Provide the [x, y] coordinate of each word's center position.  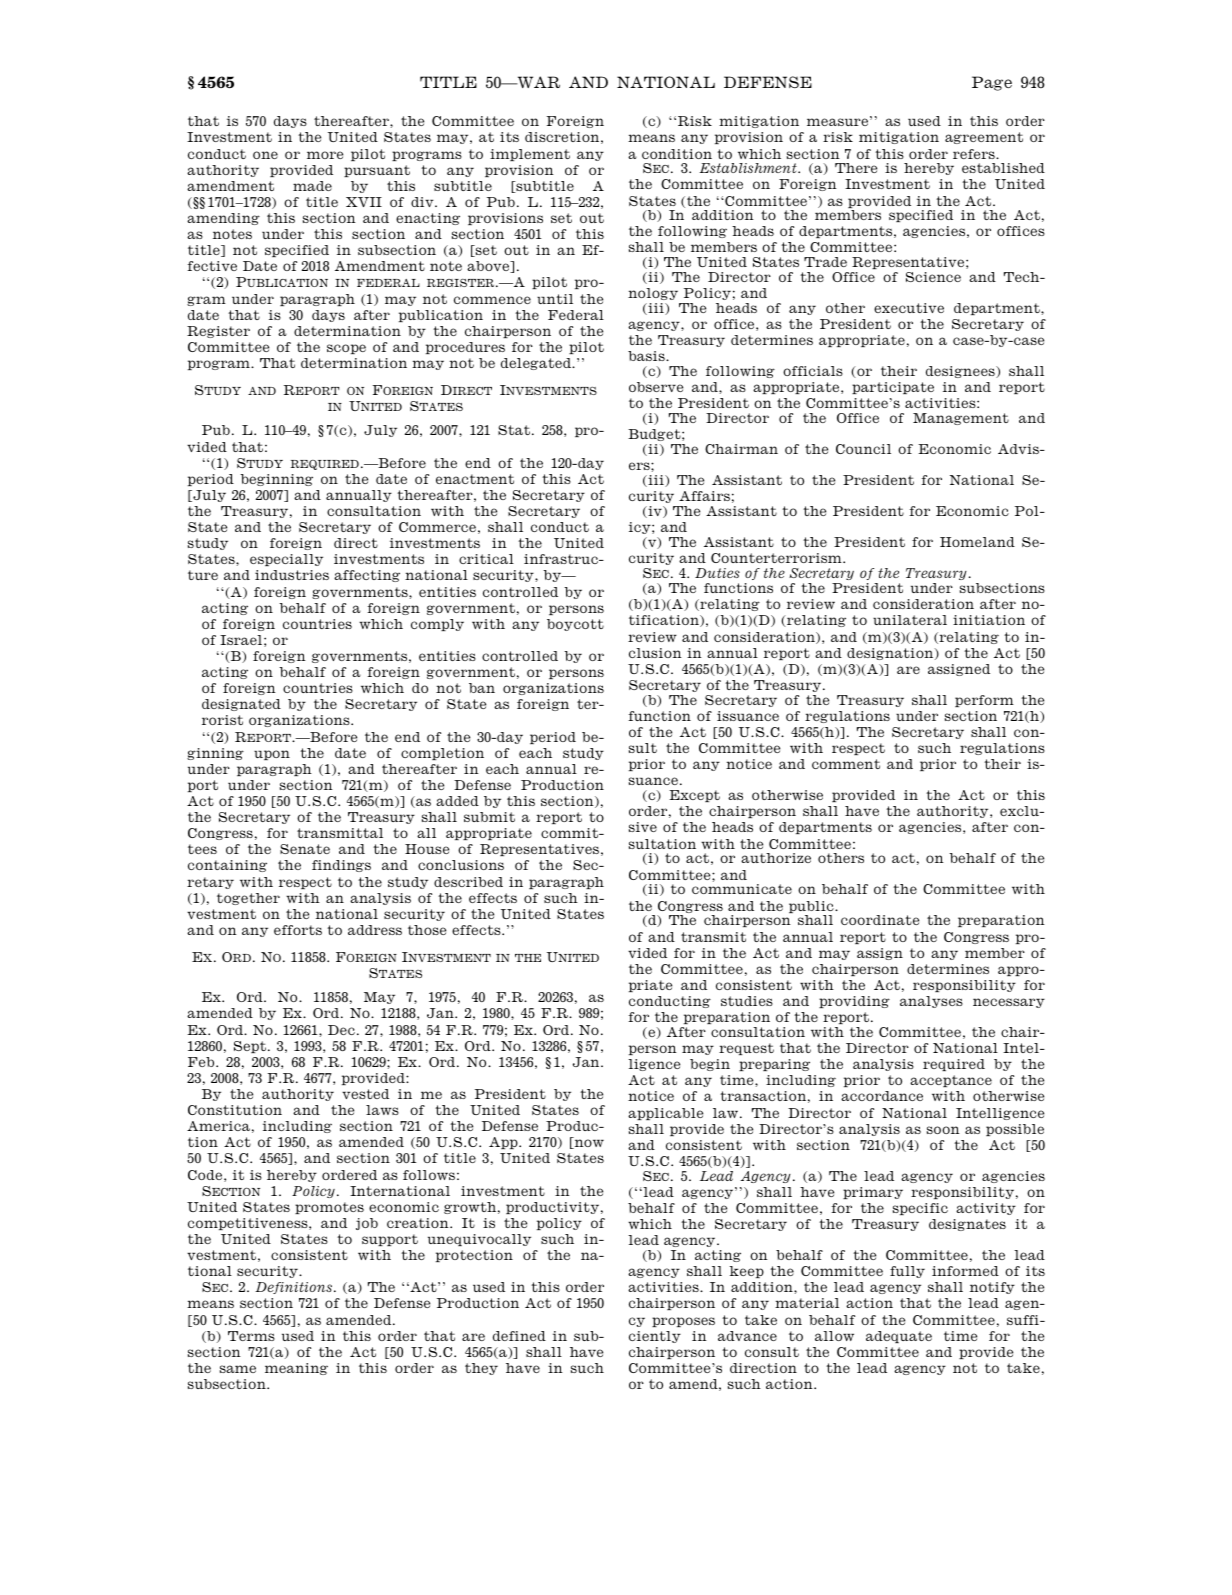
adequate [899, 1337]
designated [241, 705]
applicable [665, 1114]
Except [694, 796]
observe [656, 387]
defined [519, 1336]
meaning [296, 1369]
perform [984, 701]
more [325, 155]
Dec [341, 1030]
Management [961, 419]
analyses [931, 1002]
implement [530, 155]
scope [346, 349]
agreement [984, 138]
